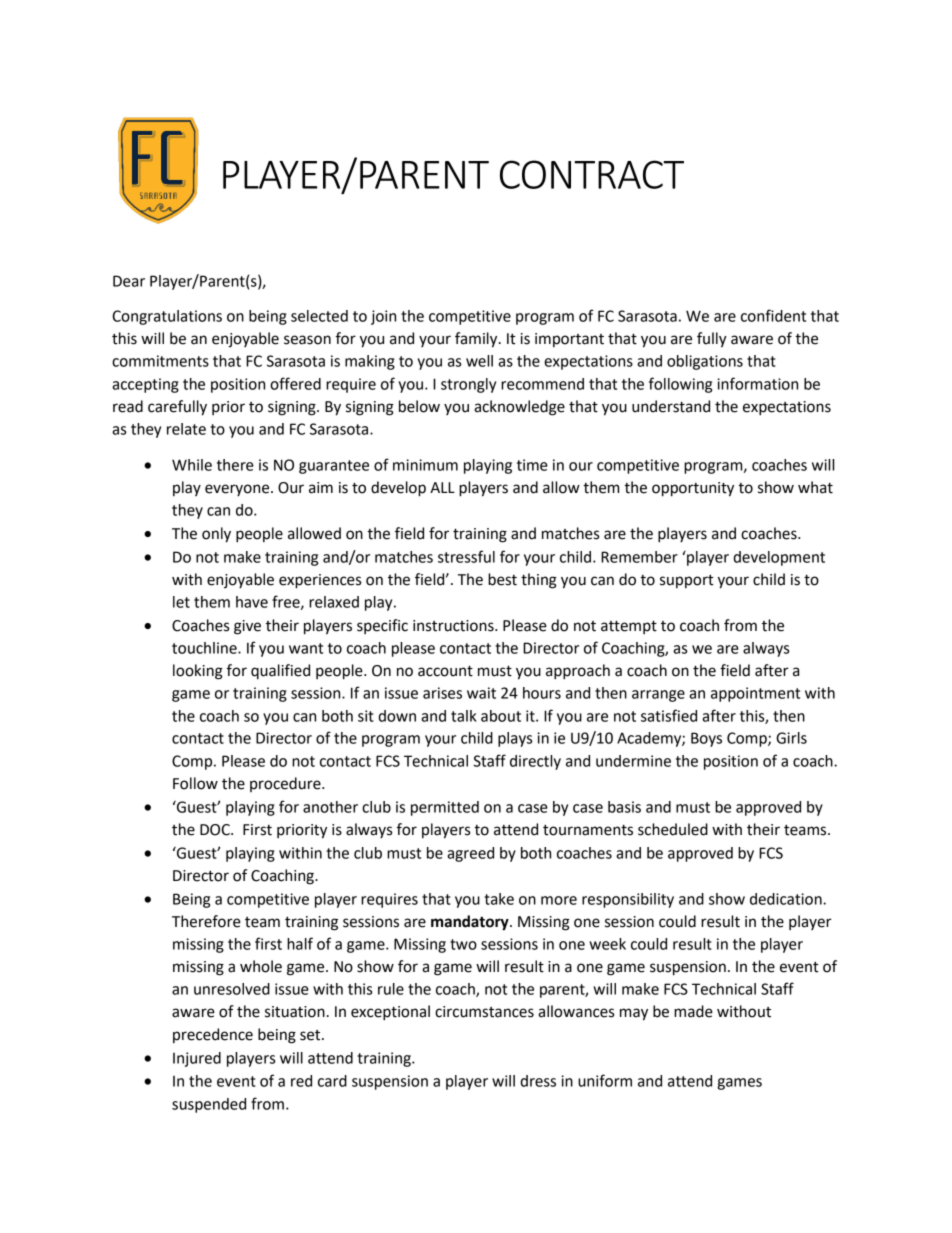  Describe the element at coordinates (454, 626) in the document. I see `instructions` at that location.
